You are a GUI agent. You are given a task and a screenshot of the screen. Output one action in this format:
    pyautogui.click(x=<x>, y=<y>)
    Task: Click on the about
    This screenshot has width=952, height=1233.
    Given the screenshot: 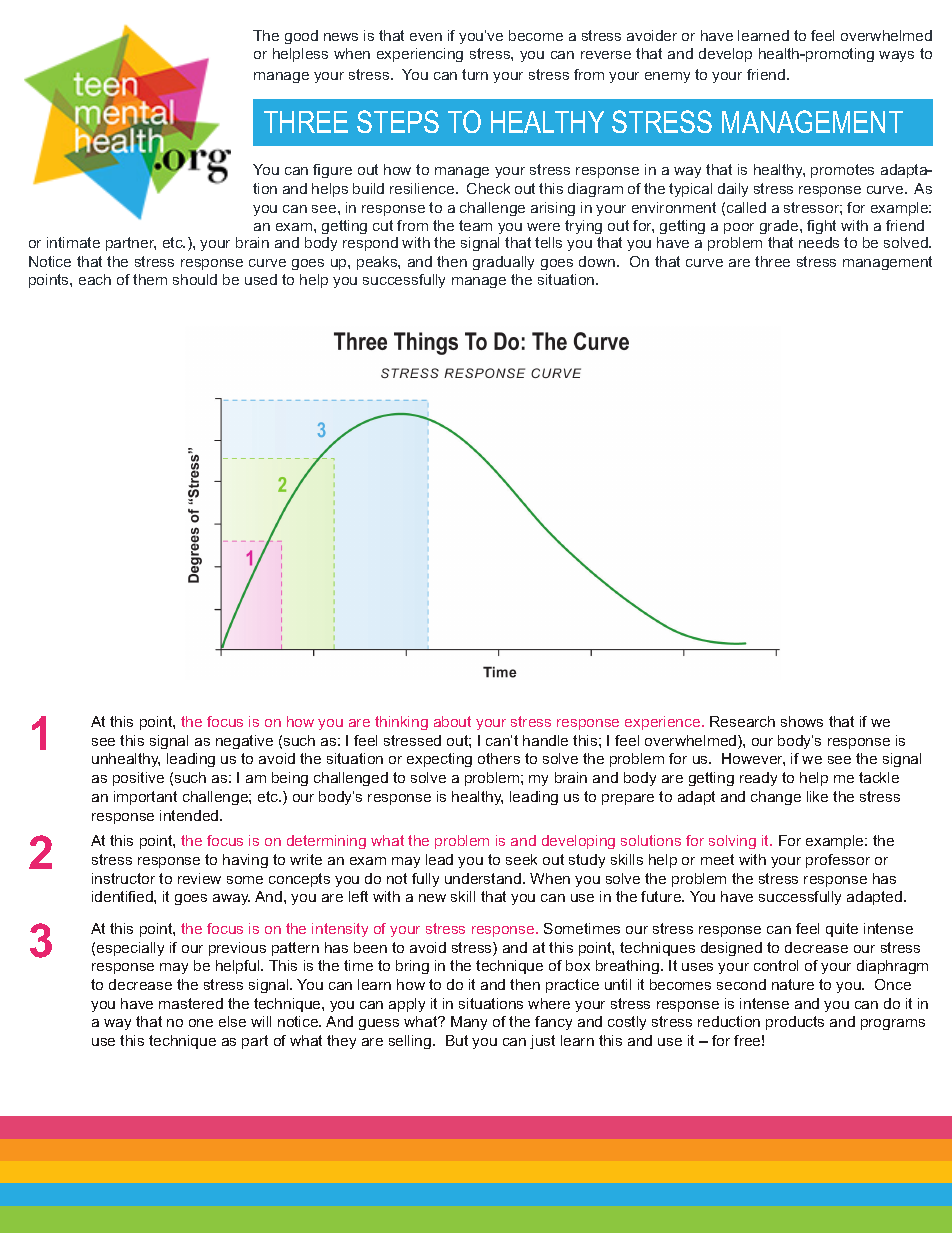 What is the action you would take?
    pyautogui.click(x=452, y=721)
